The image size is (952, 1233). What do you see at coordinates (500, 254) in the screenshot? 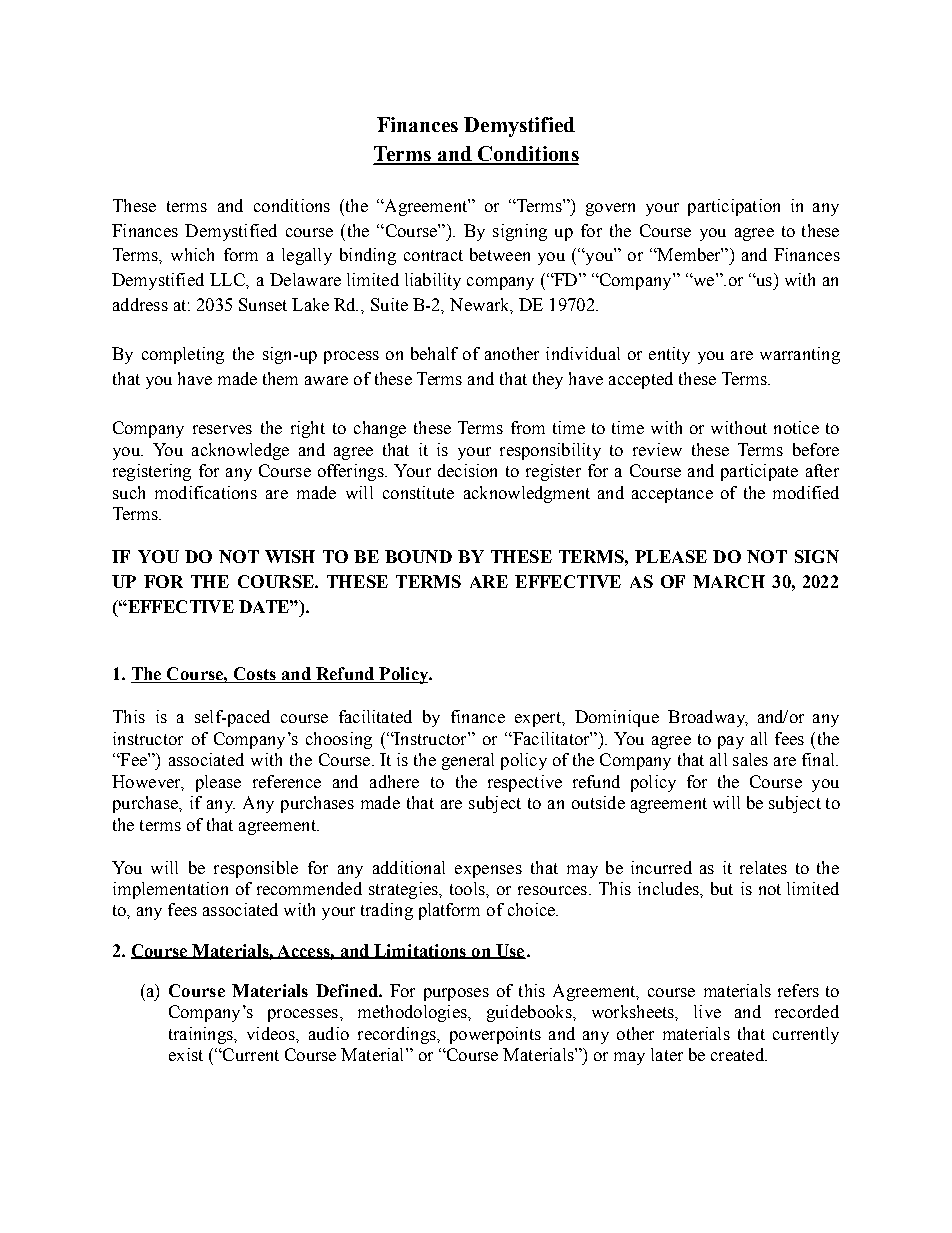
I see `between` at bounding box center [500, 254].
